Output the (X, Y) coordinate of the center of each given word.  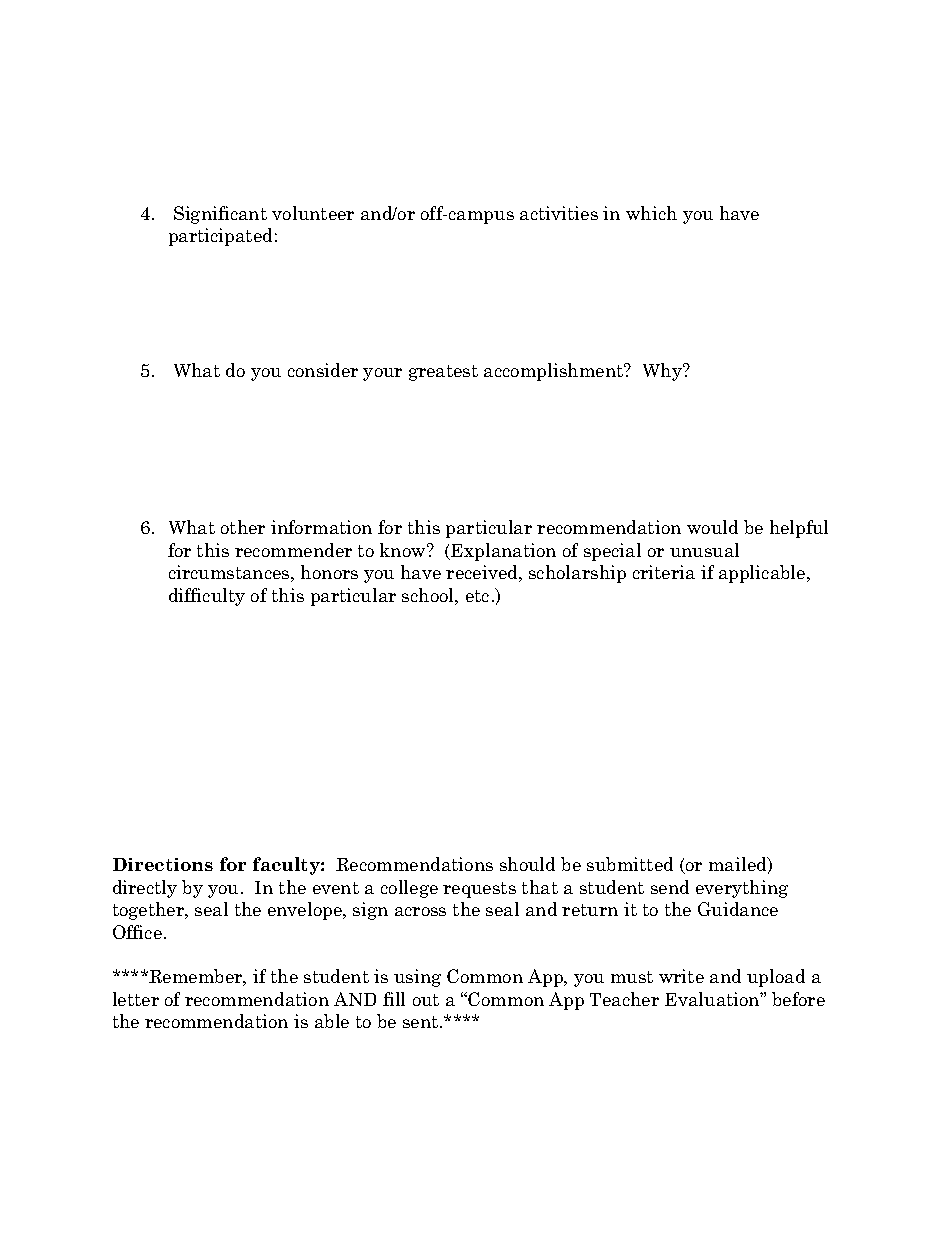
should (527, 864)
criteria (664, 572)
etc (477, 596)
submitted (630, 864)
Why (664, 372)
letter (136, 999)
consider (323, 370)
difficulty (207, 597)
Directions (163, 864)
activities (559, 213)
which (651, 213)
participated (220, 237)
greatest (443, 373)
